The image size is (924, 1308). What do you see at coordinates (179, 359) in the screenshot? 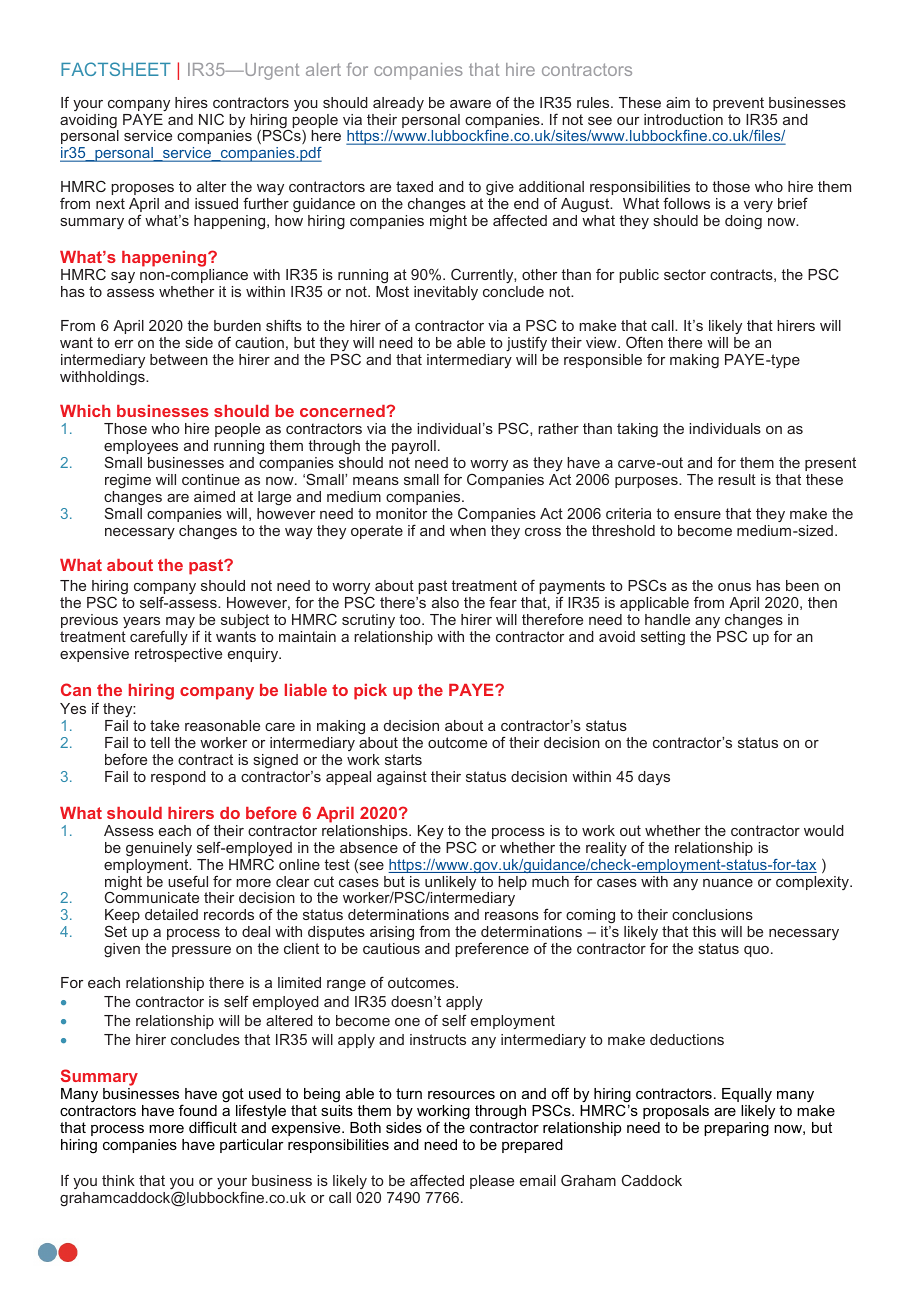
I see `between` at bounding box center [179, 359].
